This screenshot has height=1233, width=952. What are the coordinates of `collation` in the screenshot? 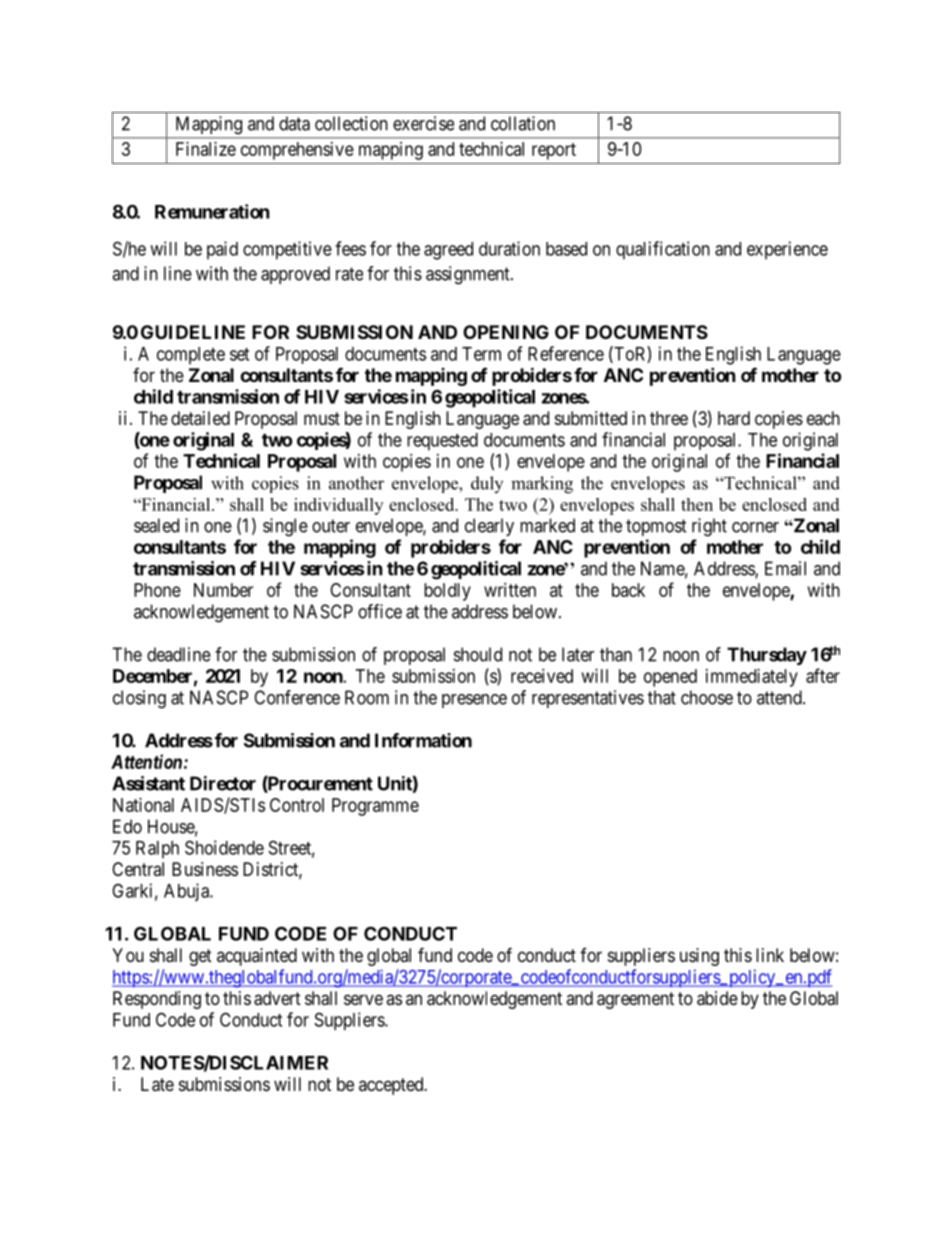 It's located at (523, 123).
